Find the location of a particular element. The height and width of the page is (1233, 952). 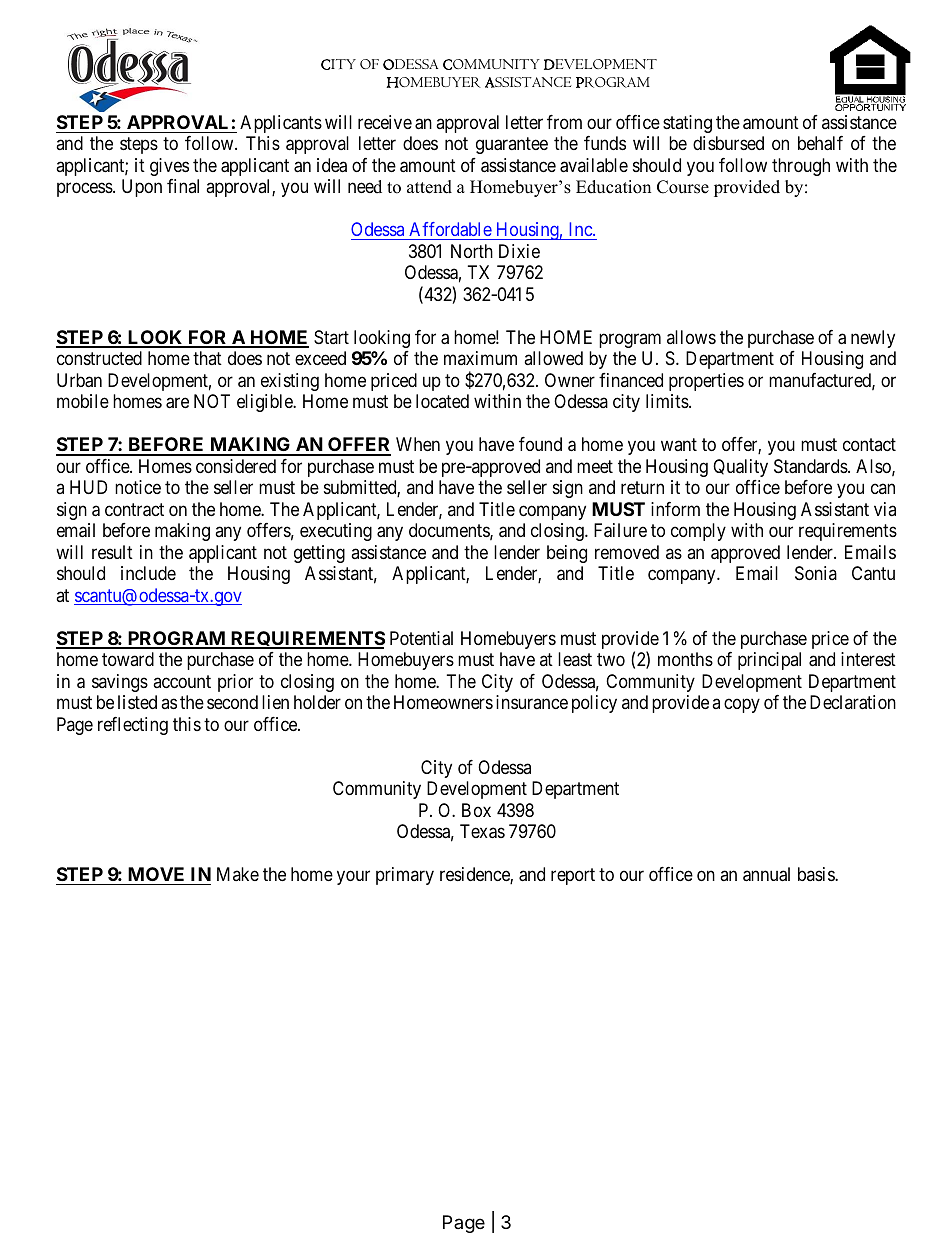

guarantee is located at coordinates (512, 146).
